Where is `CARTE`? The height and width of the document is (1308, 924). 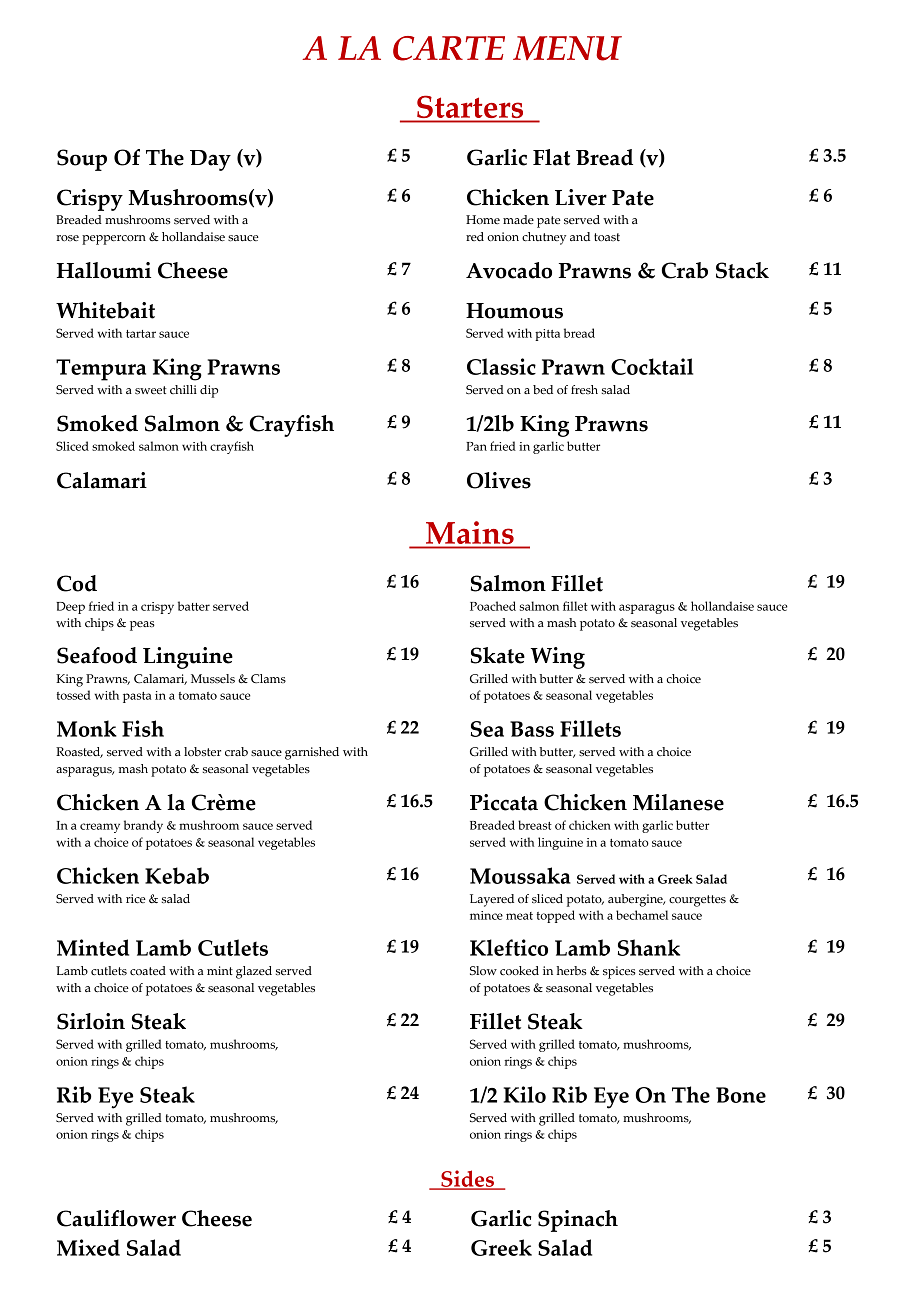
CARTE is located at coordinates (449, 48).
